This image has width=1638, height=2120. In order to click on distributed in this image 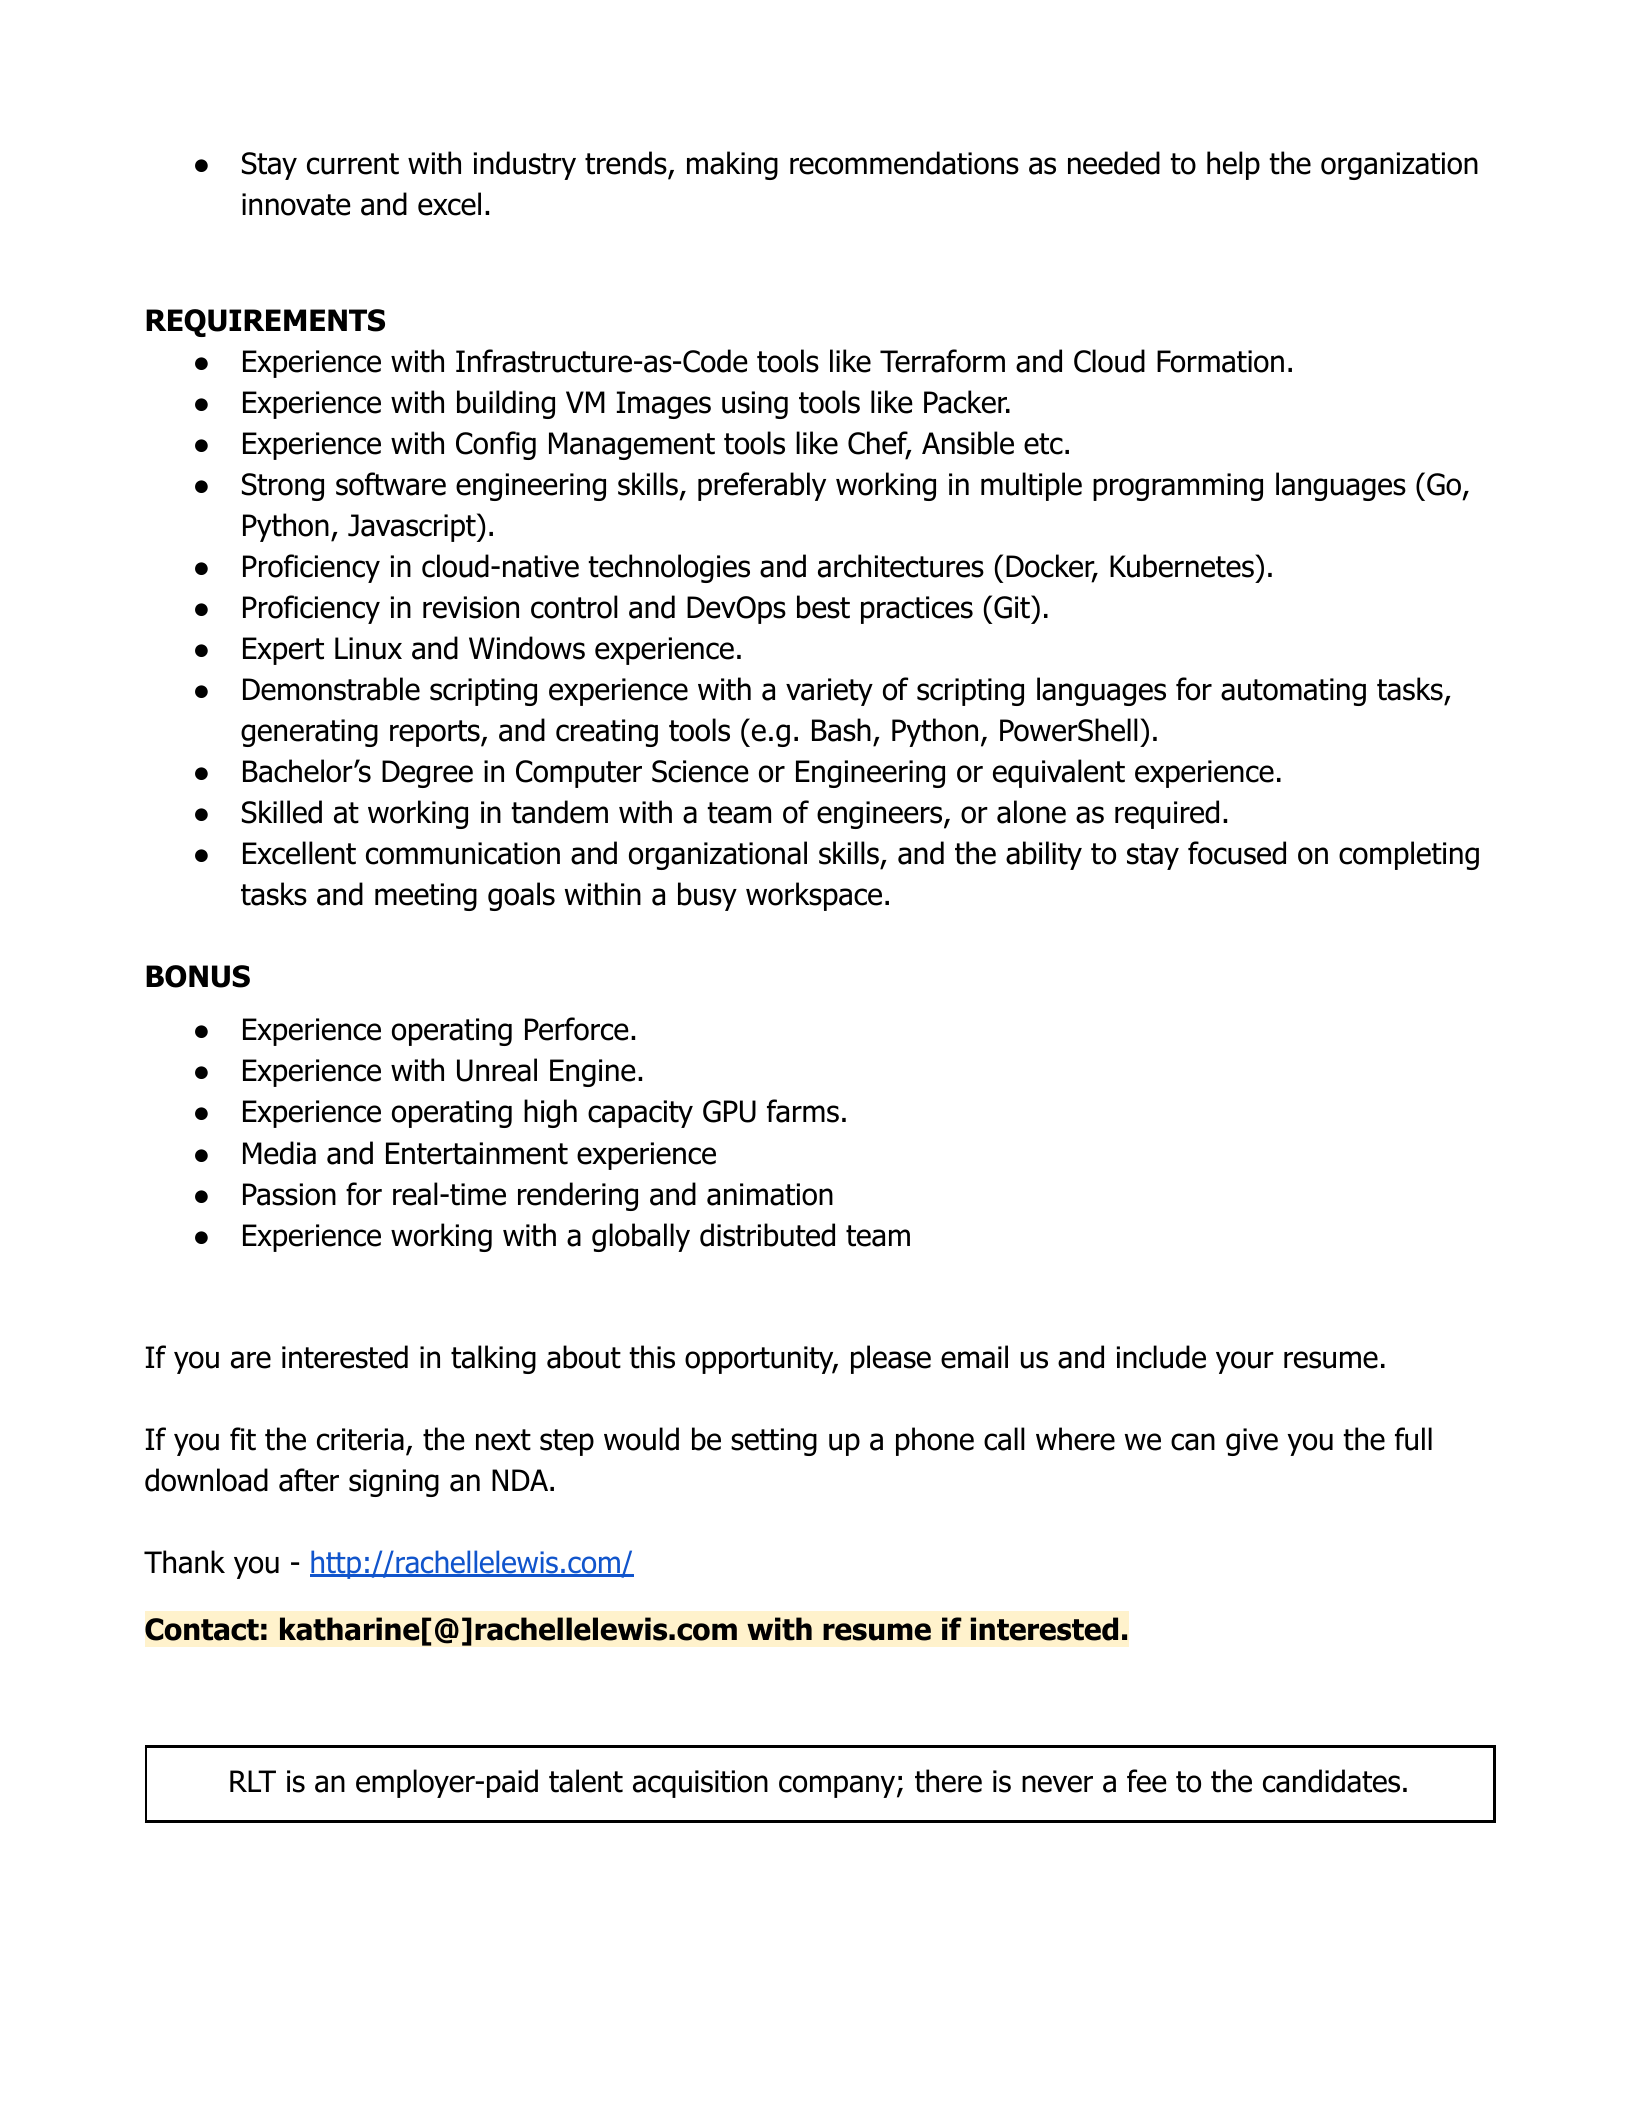, I will do `click(767, 1235)`.
